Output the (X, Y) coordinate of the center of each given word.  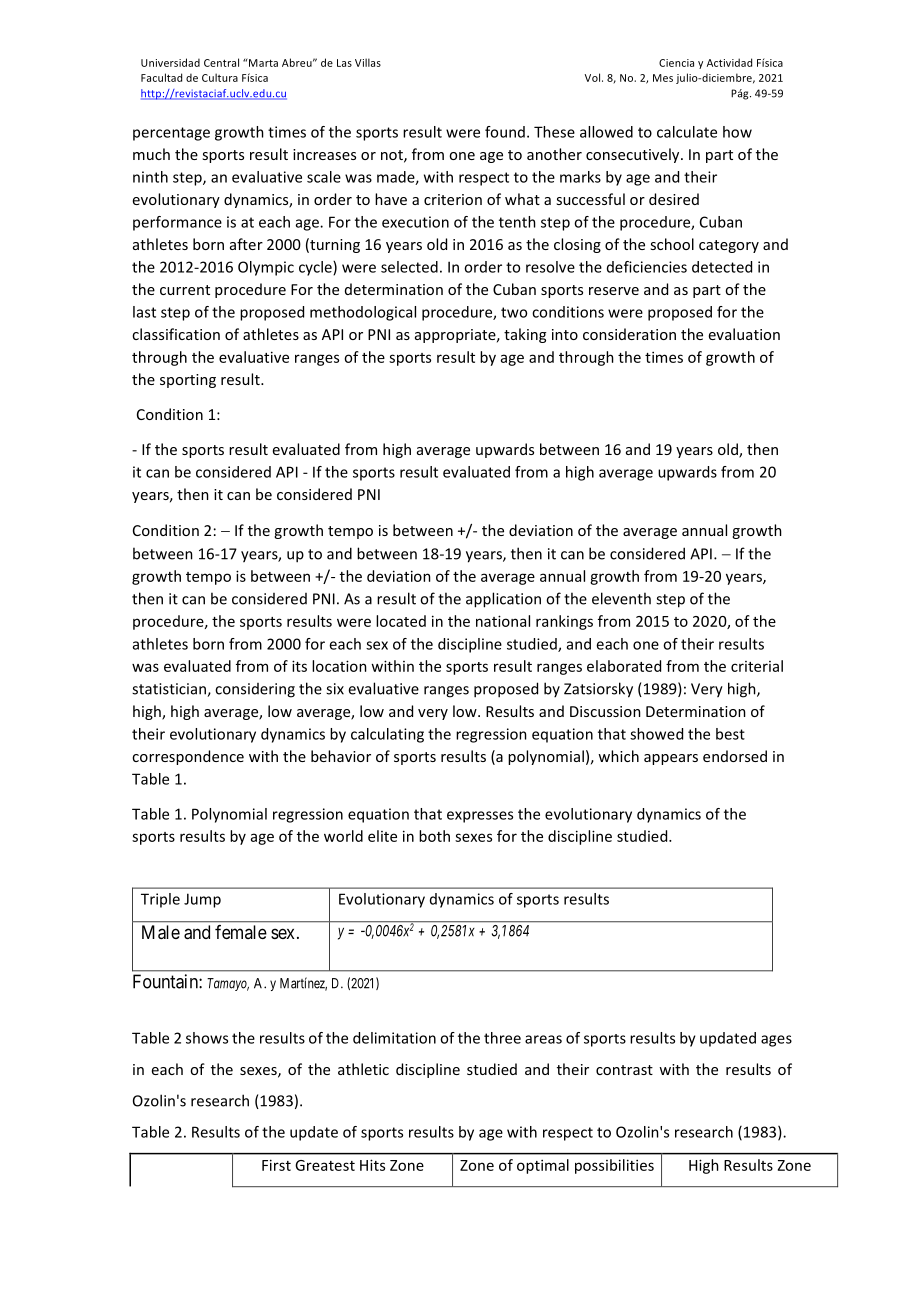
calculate (687, 132)
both (434, 836)
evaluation (744, 334)
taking (525, 335)
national (503, 621)
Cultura (220, 77)
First (276, 1165)
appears (671, 759)
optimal (543, 1166)
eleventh (621, 598)
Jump (202, 900)
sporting (188, 381)
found (505, 132)
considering (255, 690)
